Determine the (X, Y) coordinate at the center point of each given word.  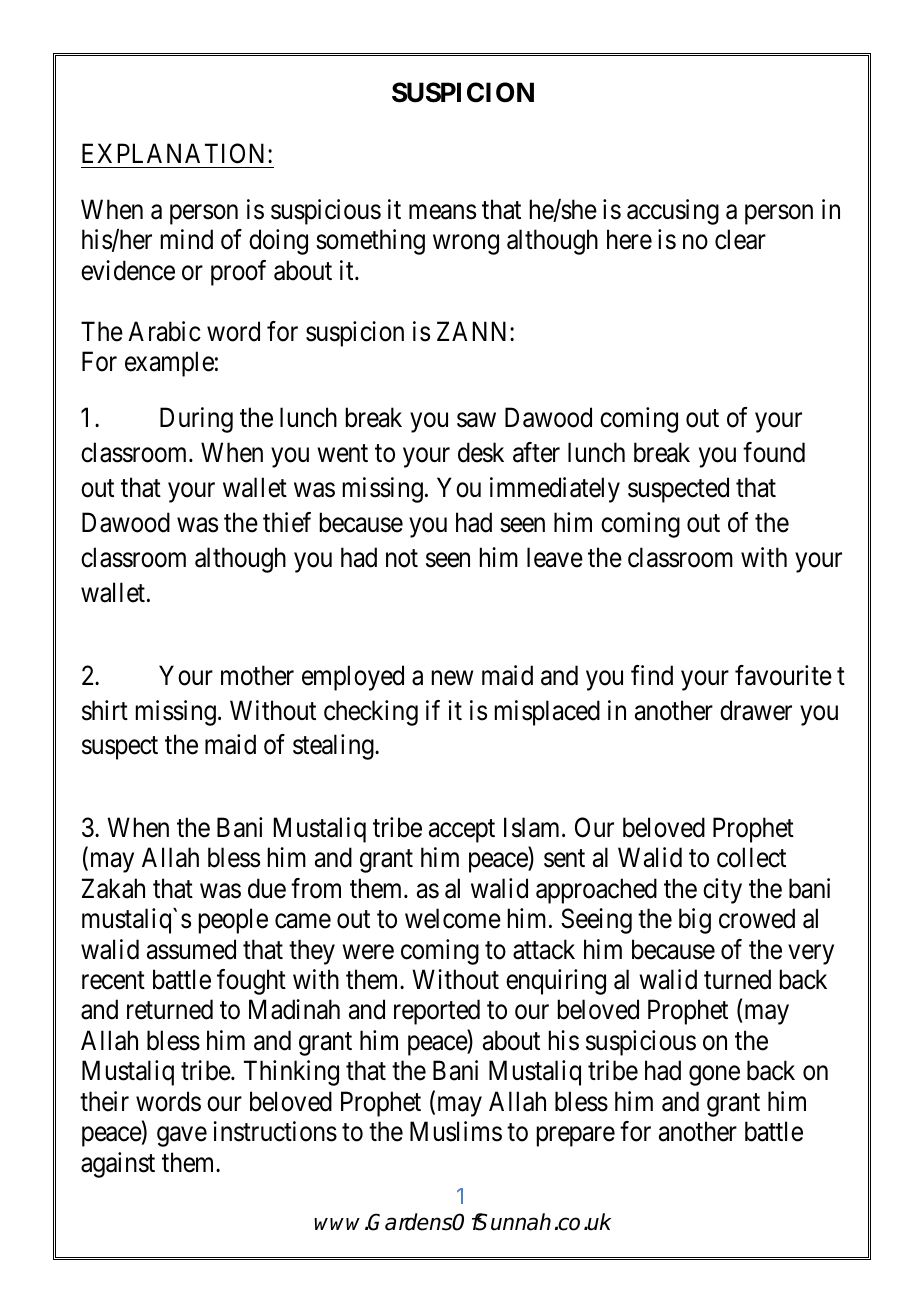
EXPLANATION (175, 153)
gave (182, 1137)
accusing (673, 212)
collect (751, 857)
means (442, 212)
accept (462, 831)
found (774, 452)
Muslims (456, 1131)
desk (481, 452)
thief (287, 522)
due (267, 888)
